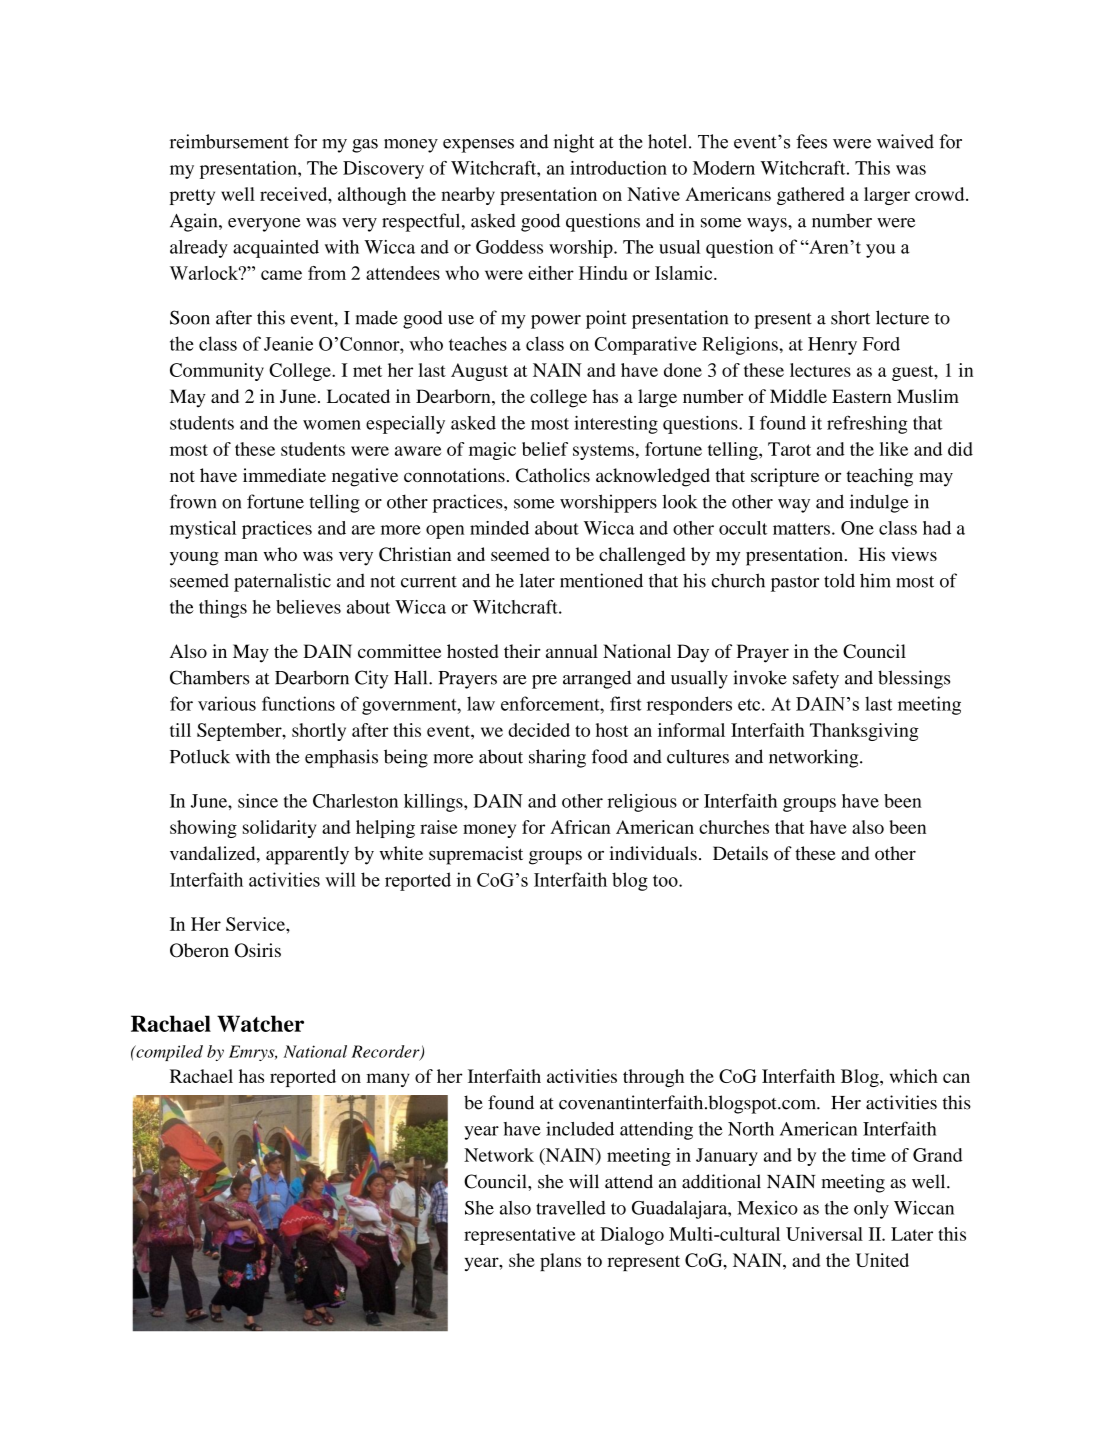 This screenshot has width=1107, height=1432. Describe the element at coordinates (284, 475) in the screenshot. I see `immediate` at that location.
